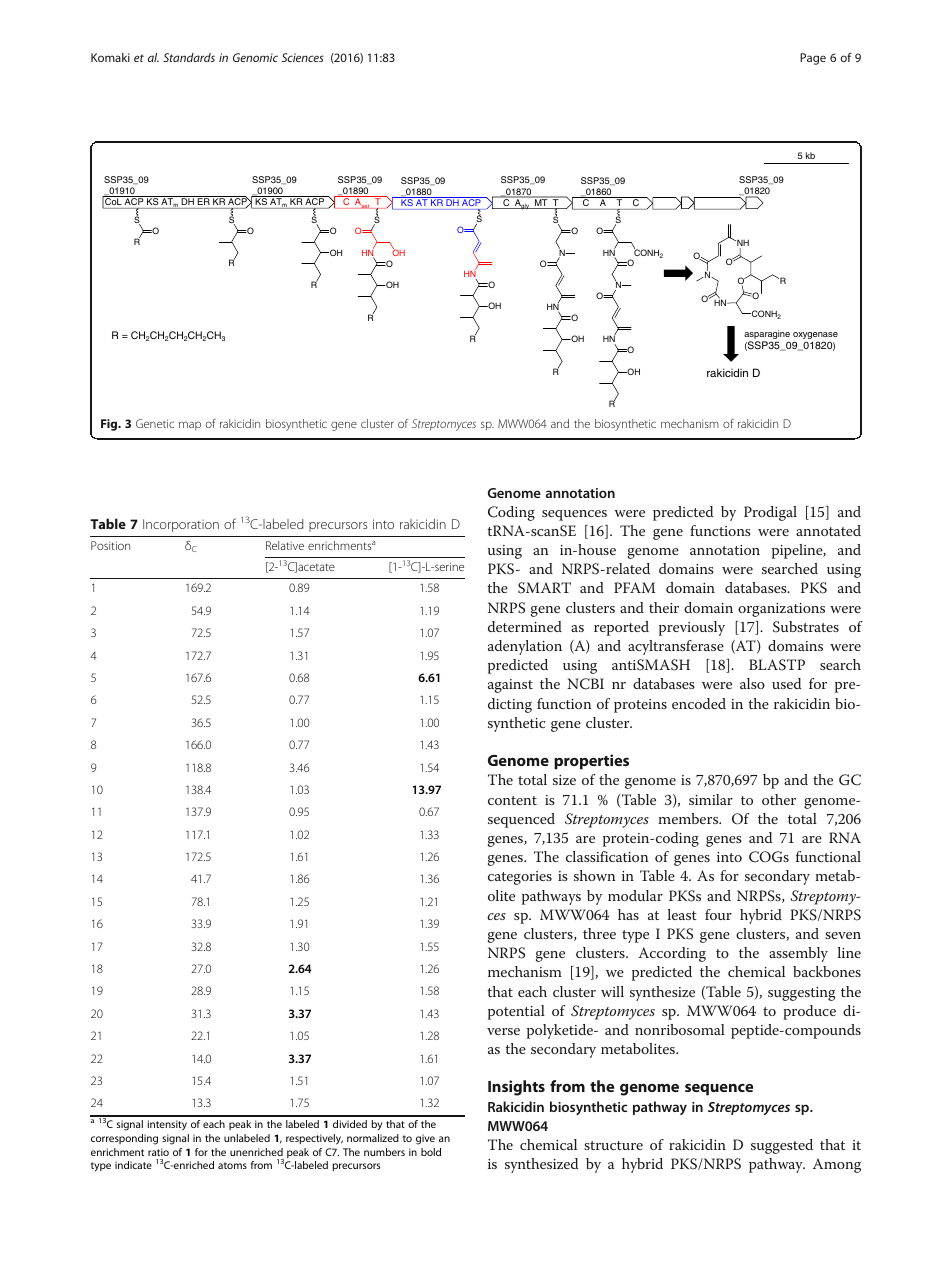 This screenshot has width=952, height=1265. Describe the element at coordinates (303, 57) in the screenshot. I see `Sciences` at that location.
